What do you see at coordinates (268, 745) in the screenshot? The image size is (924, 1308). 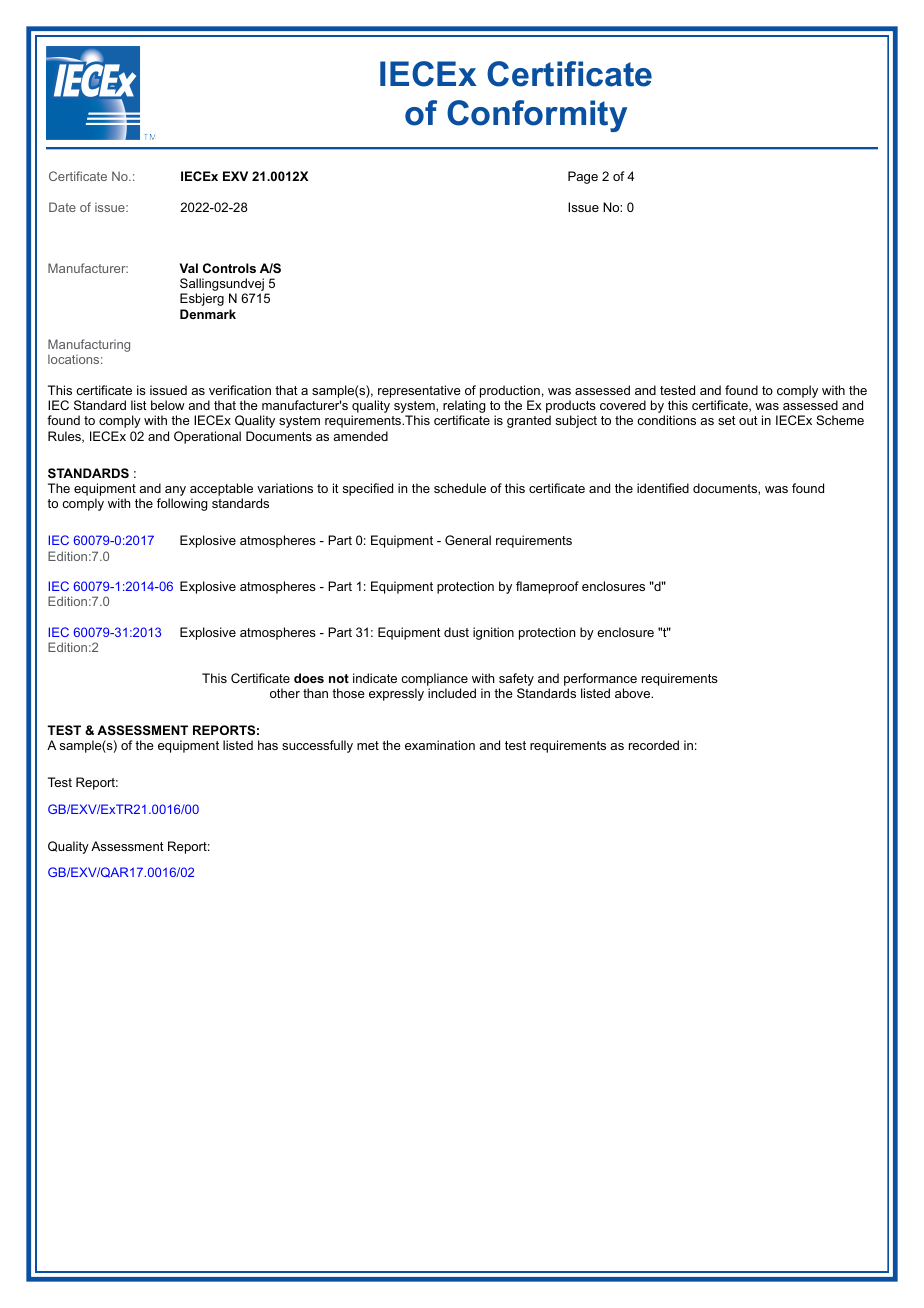 I see `has` at bounding box center [268, 745].
